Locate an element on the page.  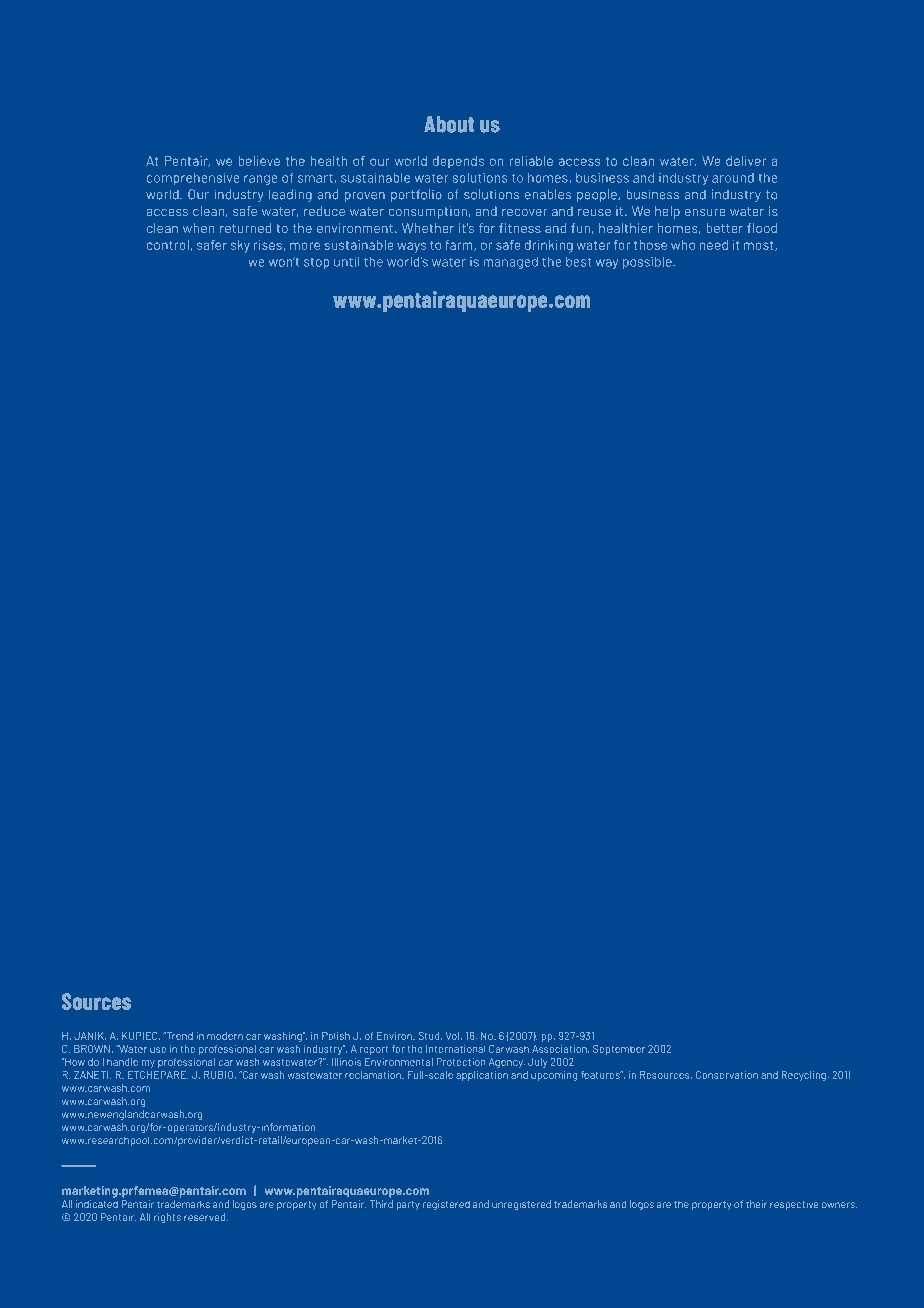
depends is located at coordinates (458, 162).
